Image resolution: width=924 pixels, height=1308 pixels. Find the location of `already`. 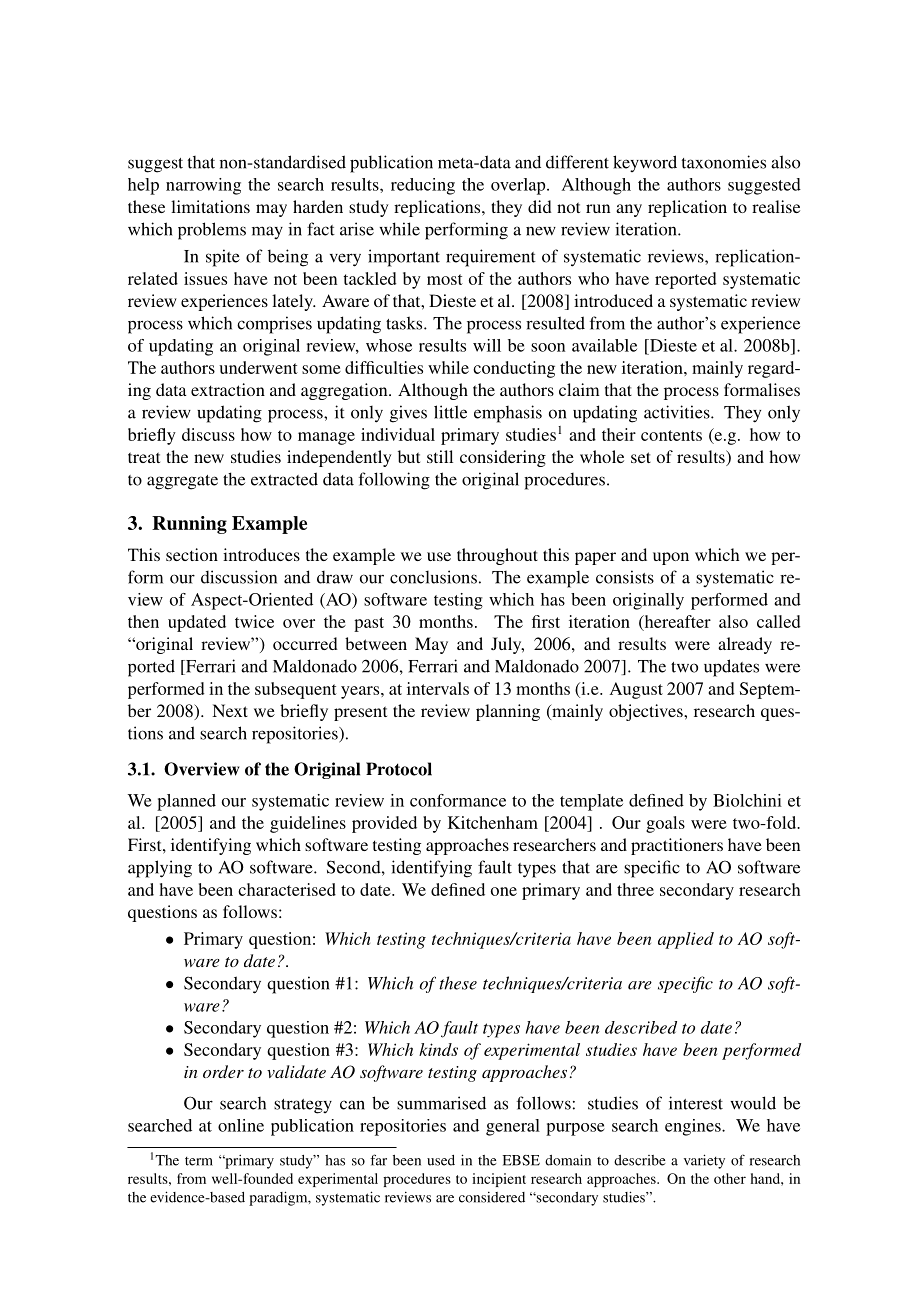

already is located at coordinates (745, 645).
